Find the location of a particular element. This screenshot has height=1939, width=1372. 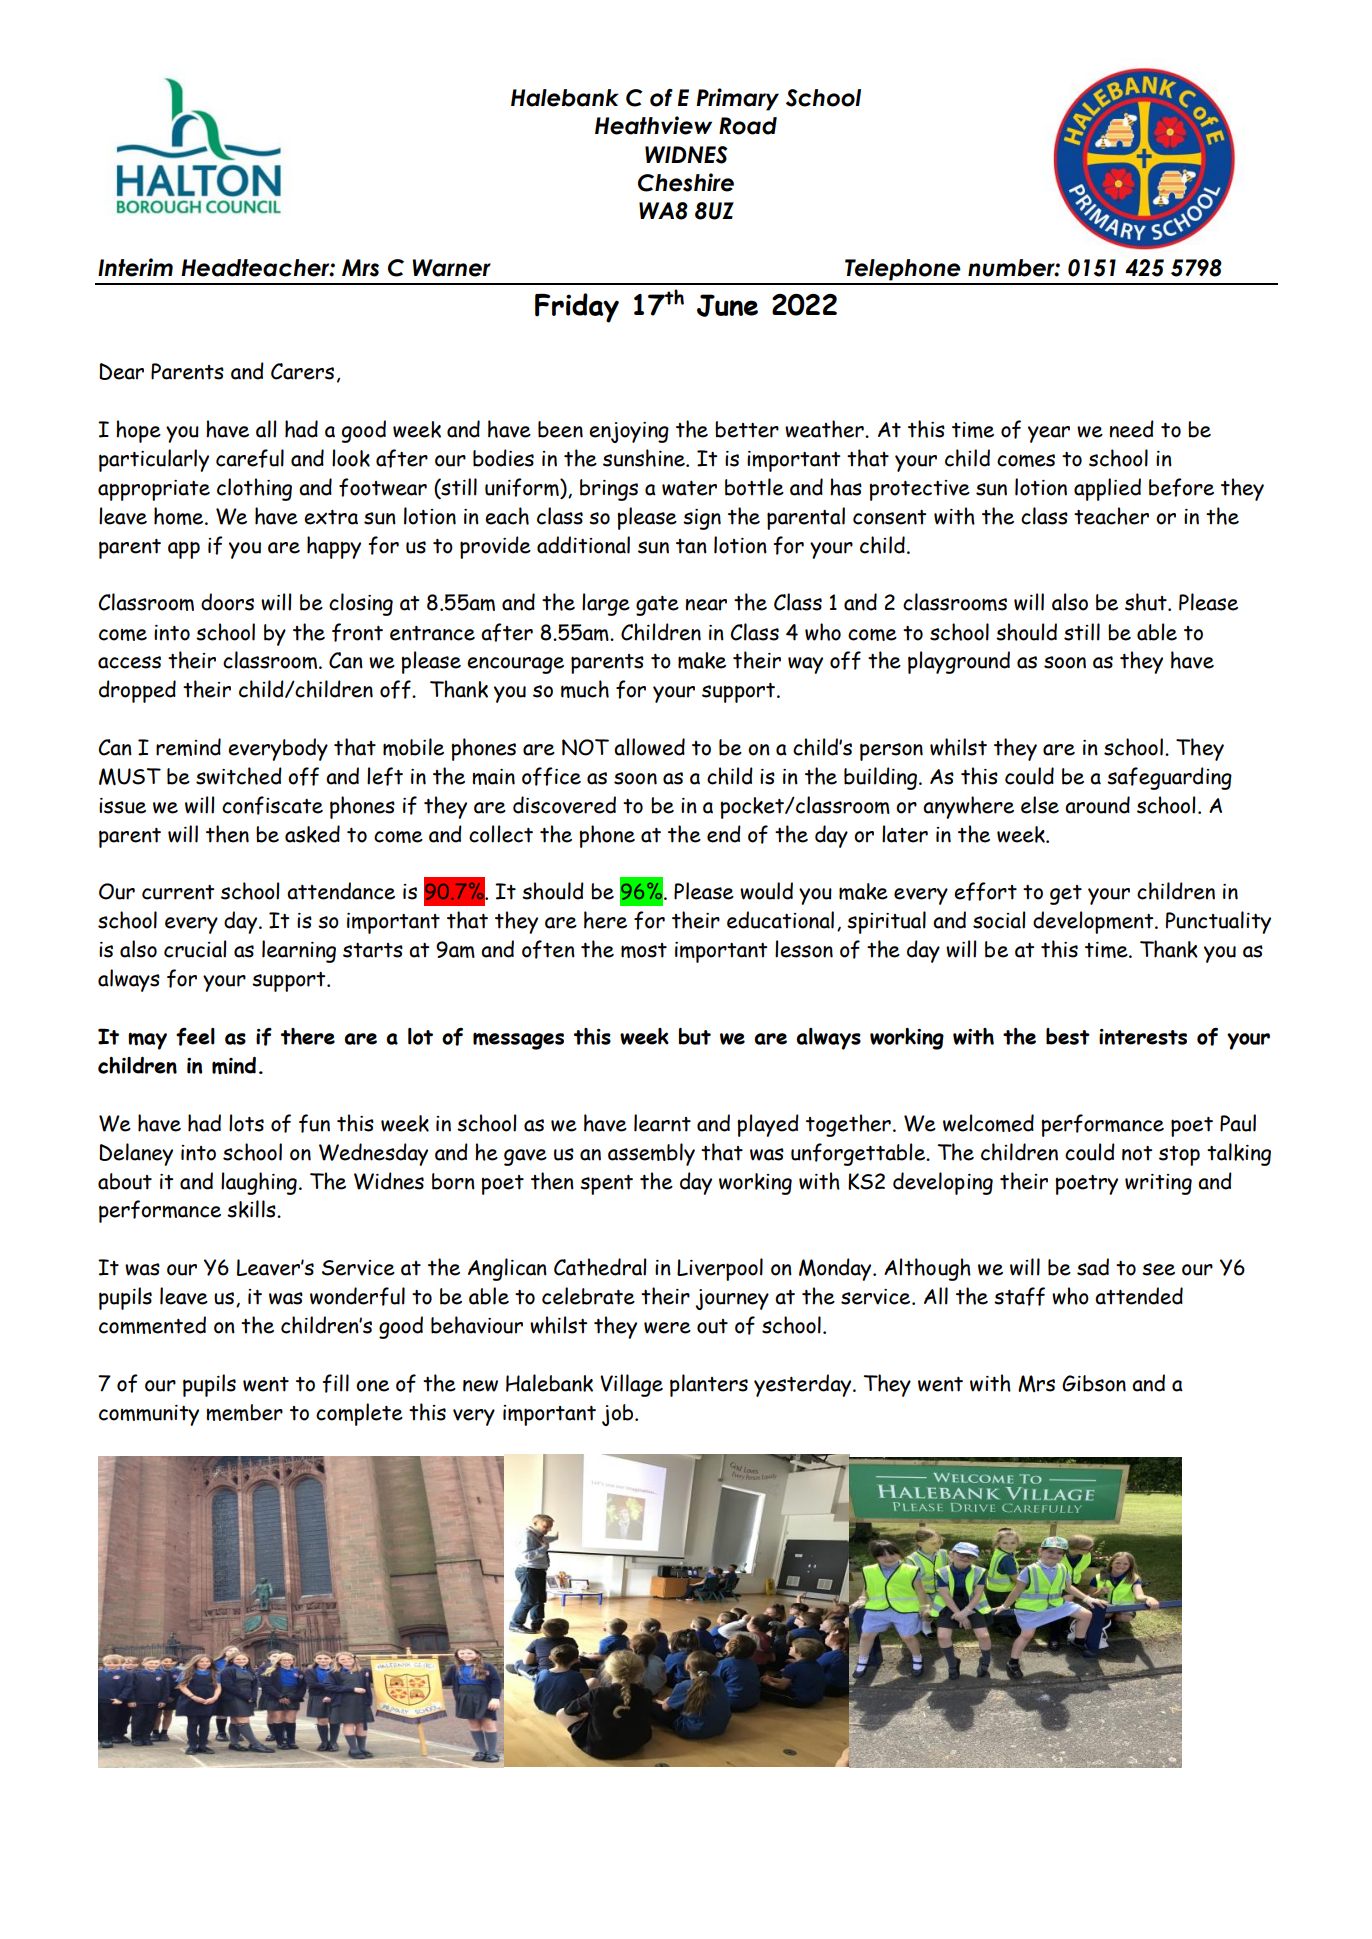

Interim is located at coordinates (135, 267).
